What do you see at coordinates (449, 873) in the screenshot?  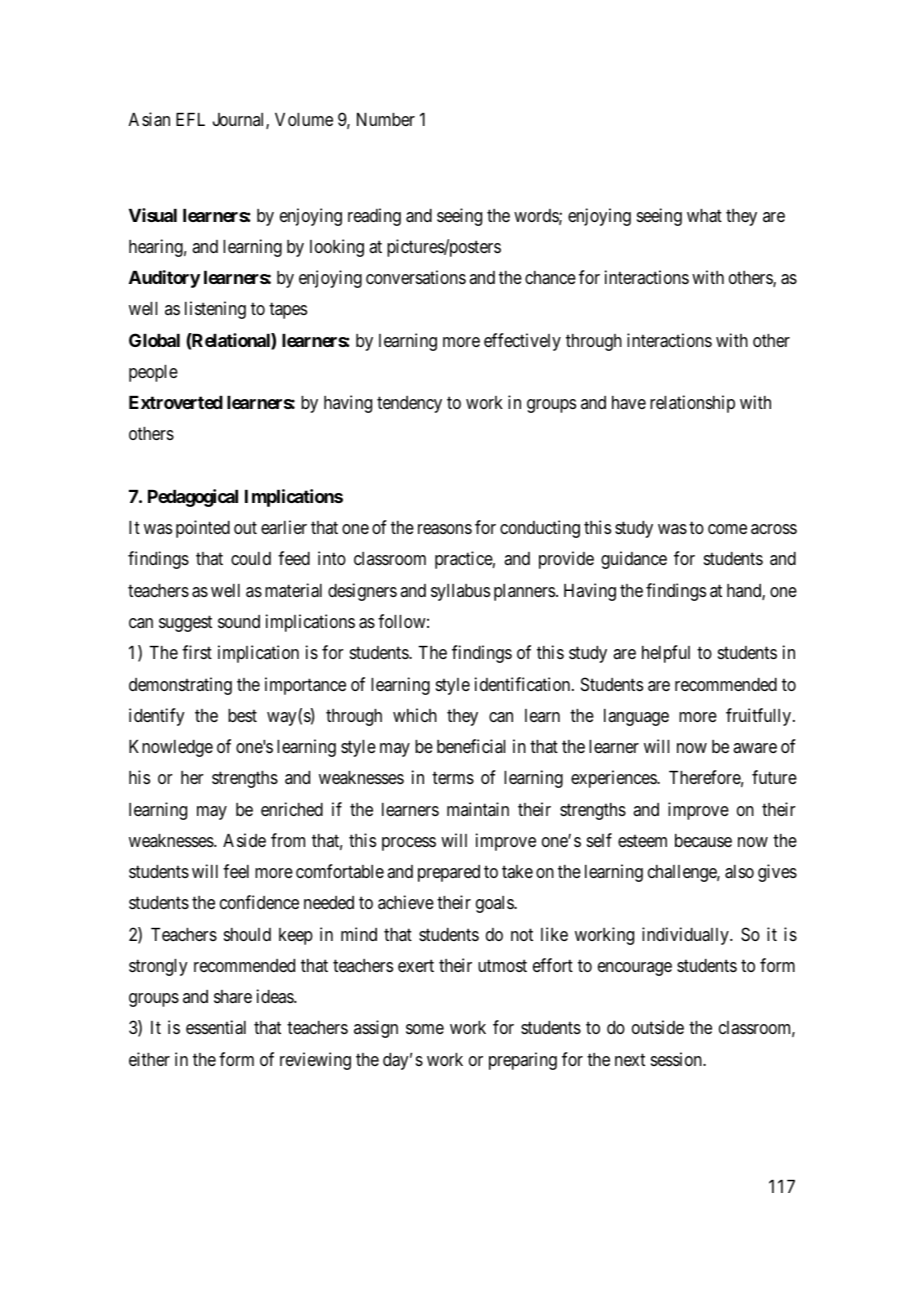 I see `prepared` at bounding box center [449, 873].
